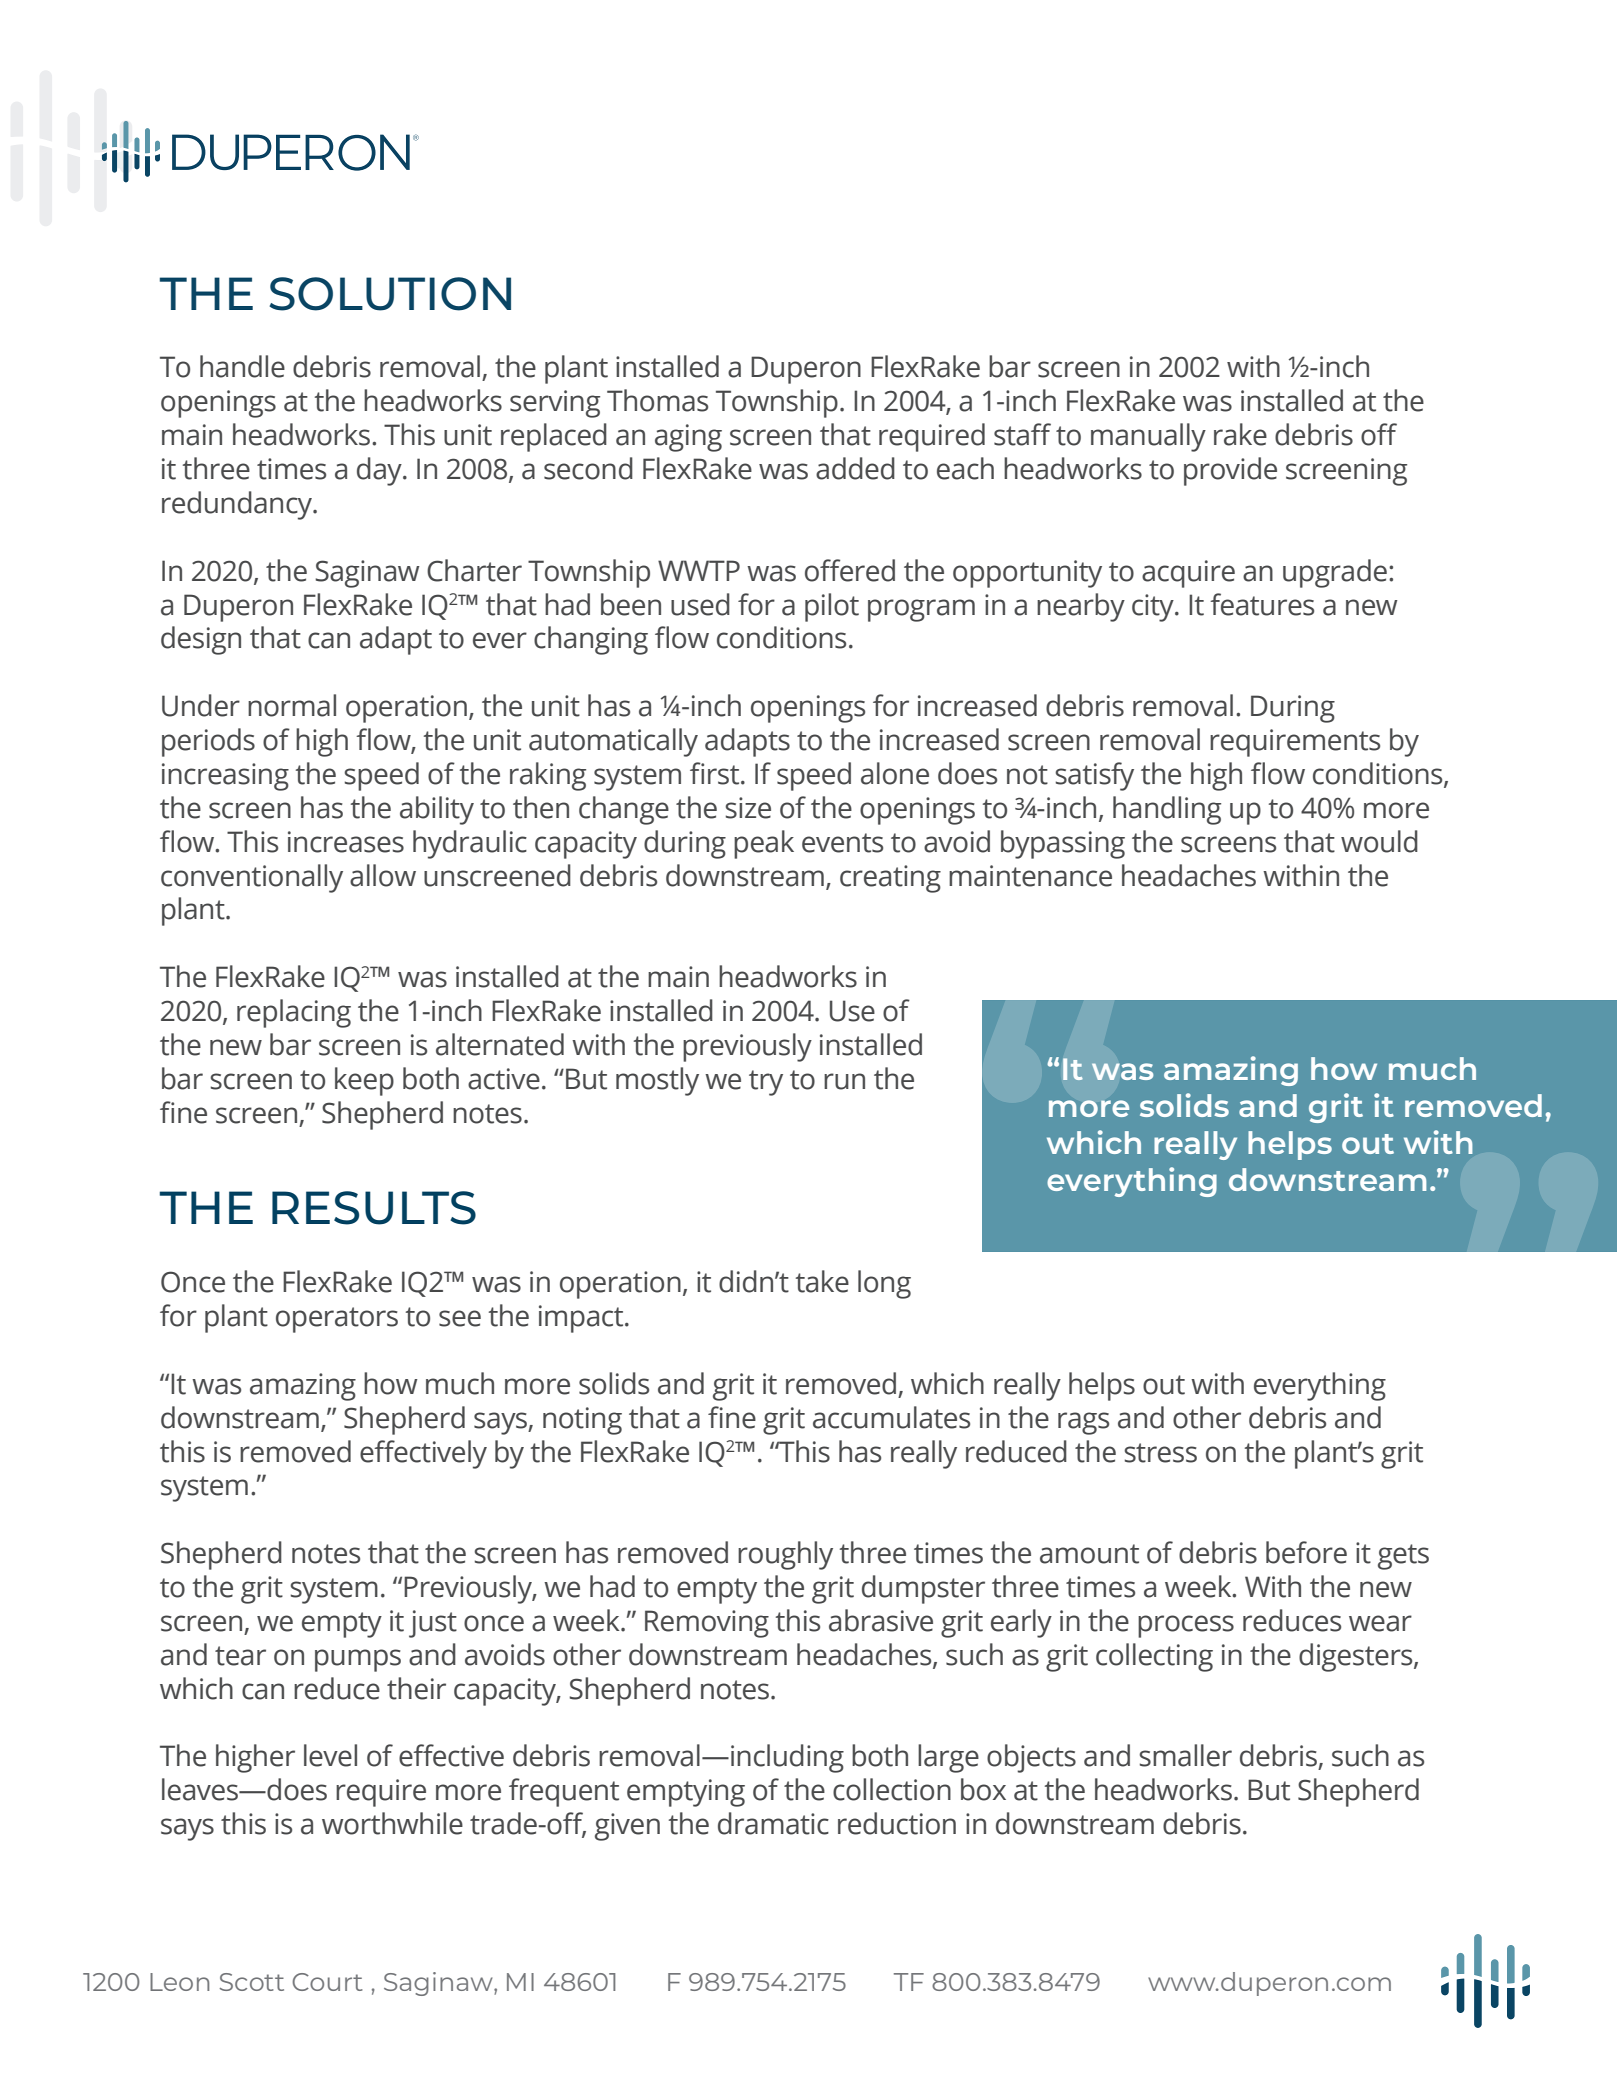  I want to click on dramatic, so click(773, 1823).
